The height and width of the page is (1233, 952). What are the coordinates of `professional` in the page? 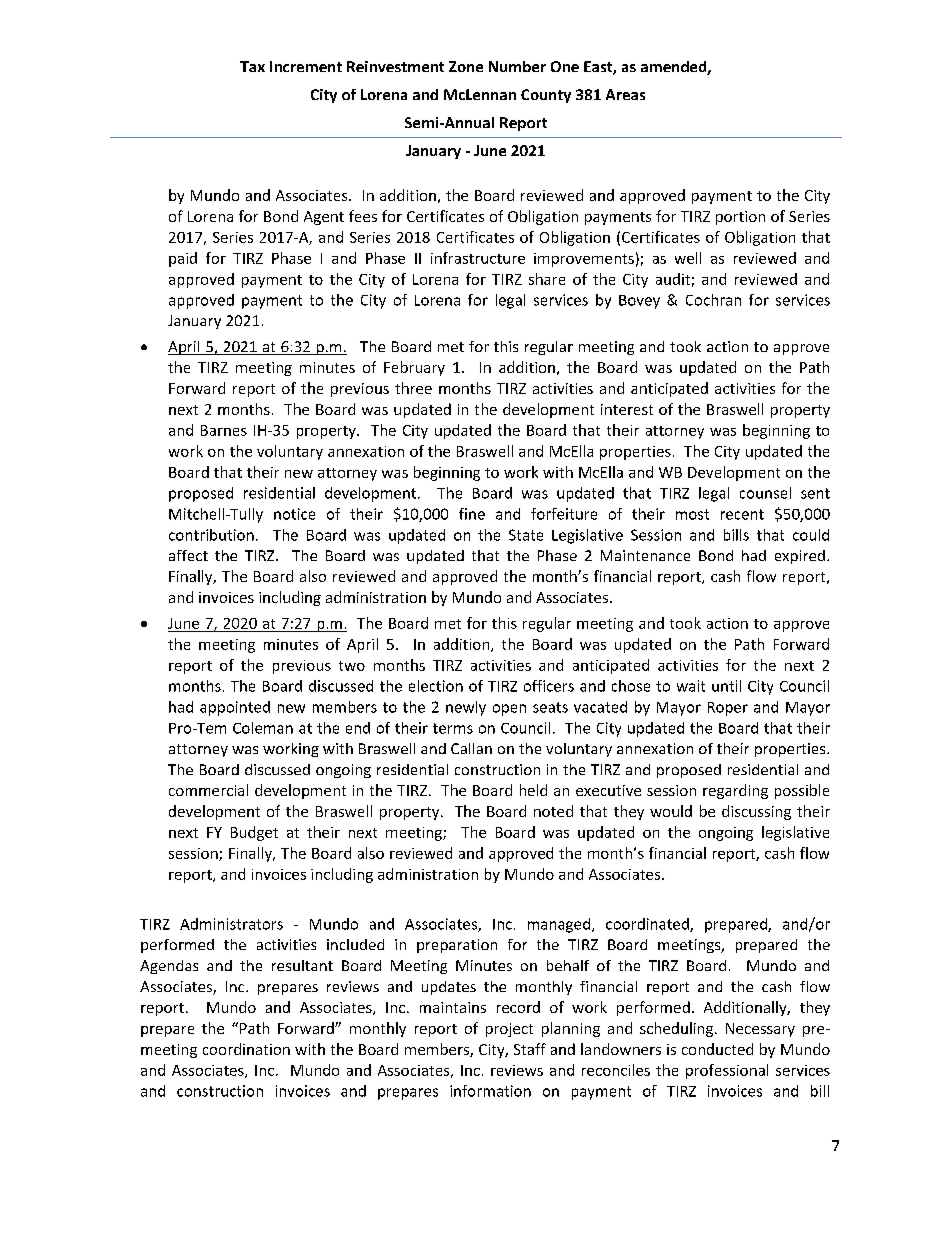 It's located at (727, 1071).
